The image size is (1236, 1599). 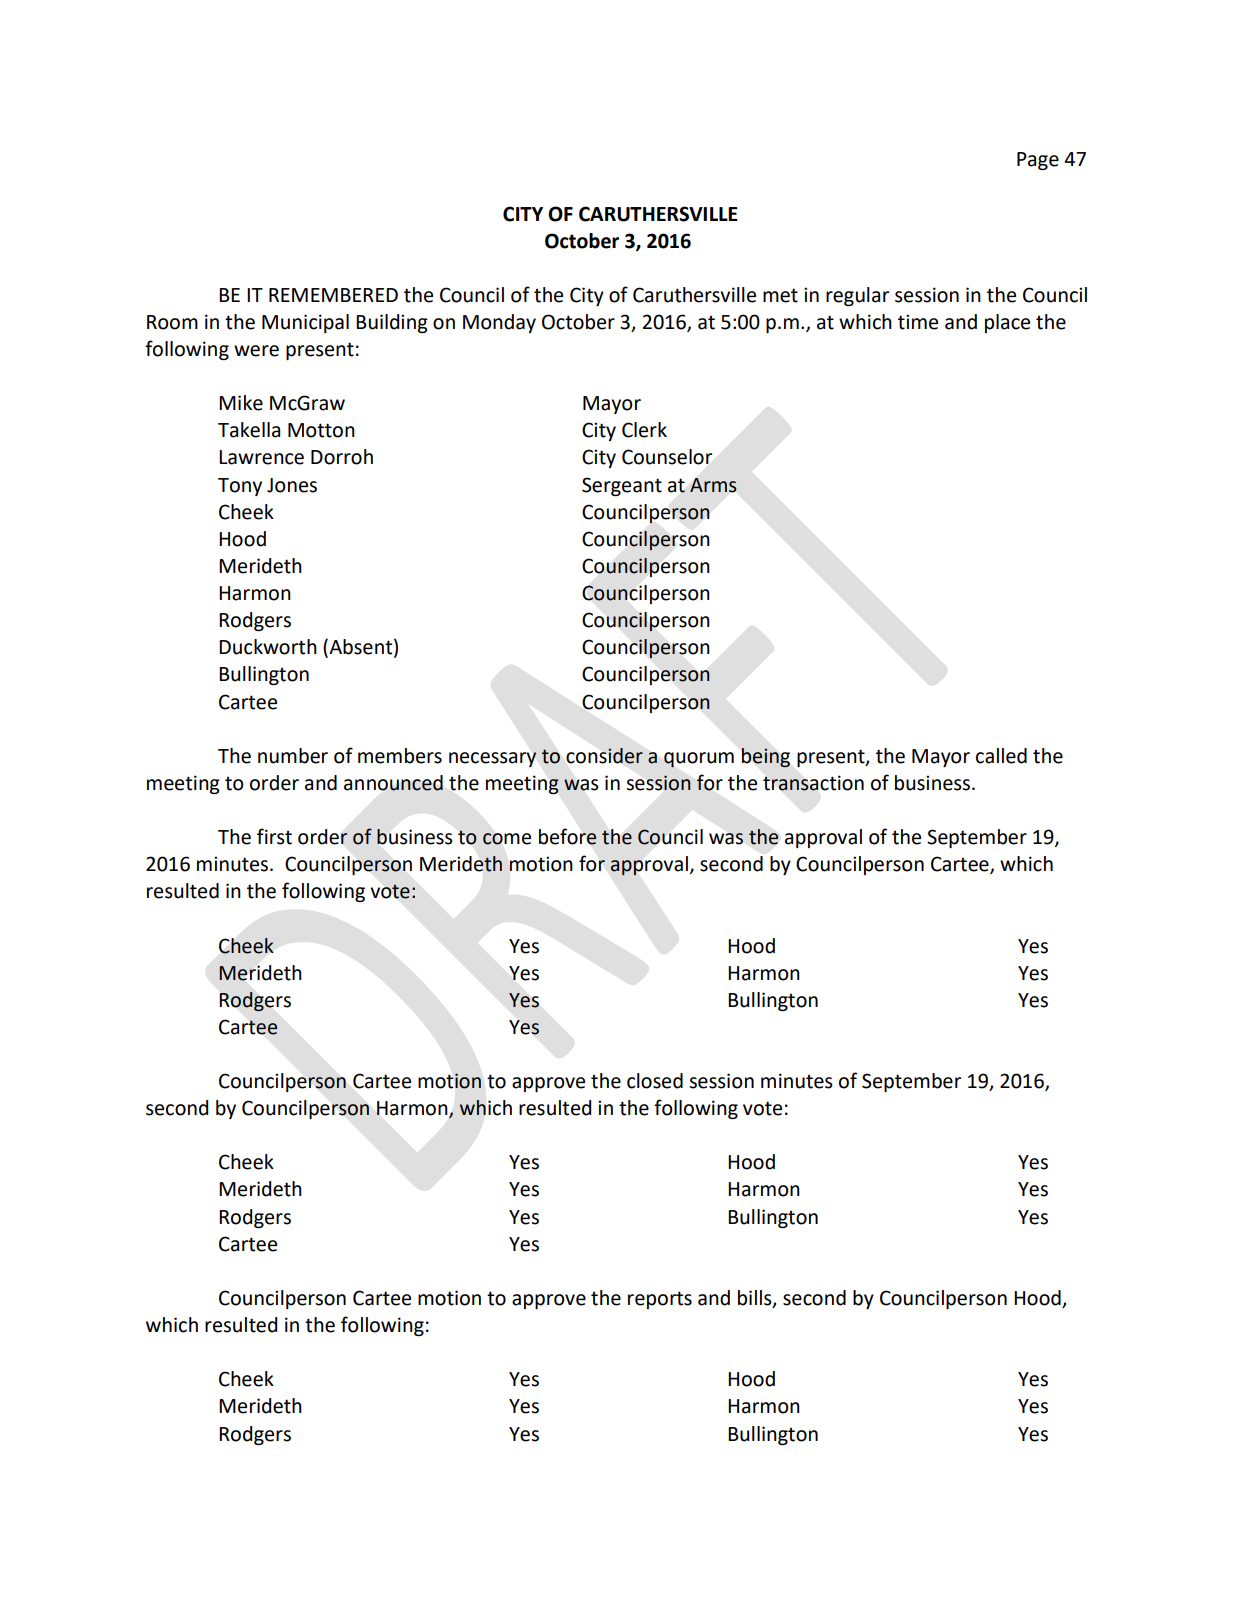 What do you see at coordinates (1038, 161) in the screenshot?
I see `Page` at bounding box center [1038, 161].
